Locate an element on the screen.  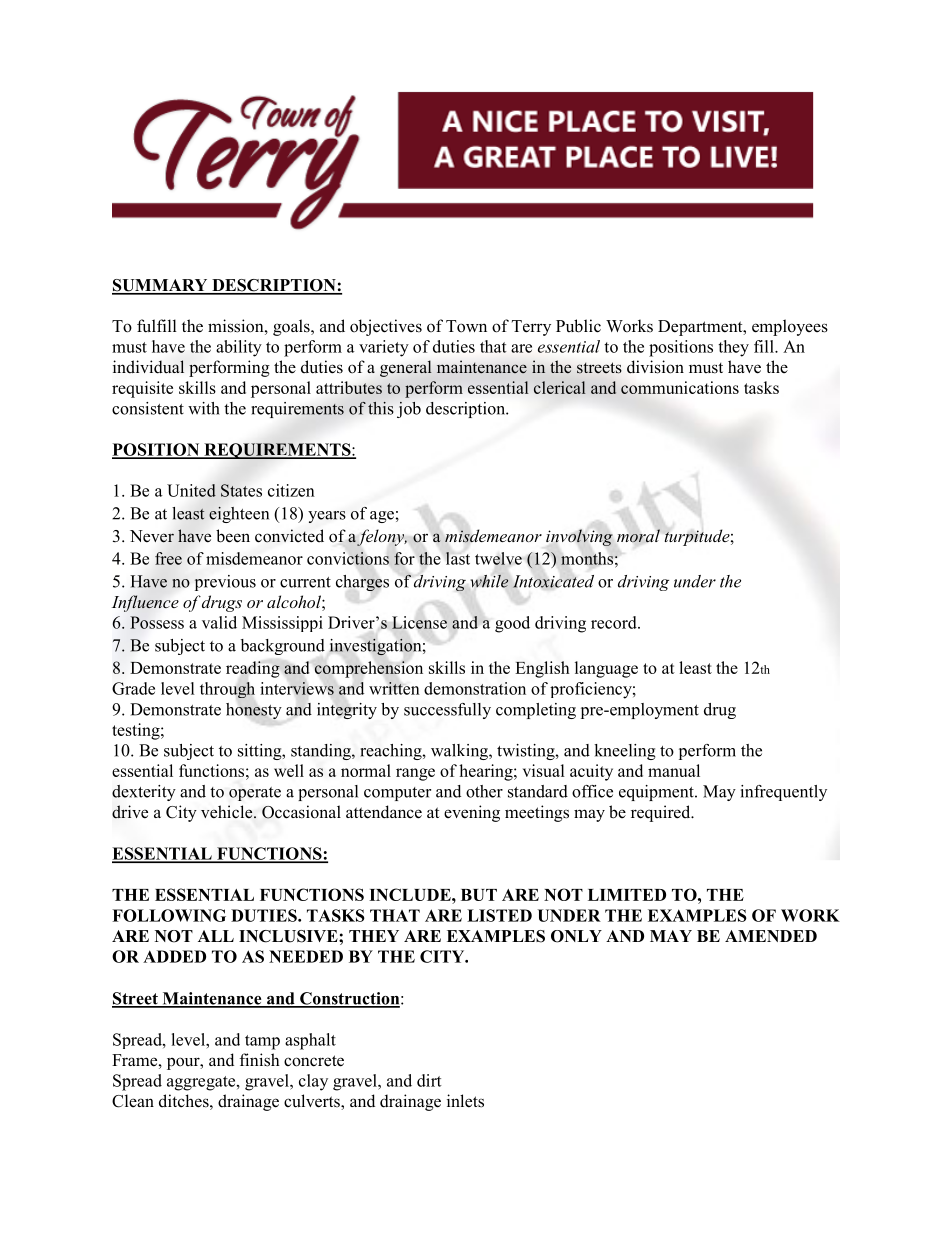
moral is located at coordinates (638, 536).
